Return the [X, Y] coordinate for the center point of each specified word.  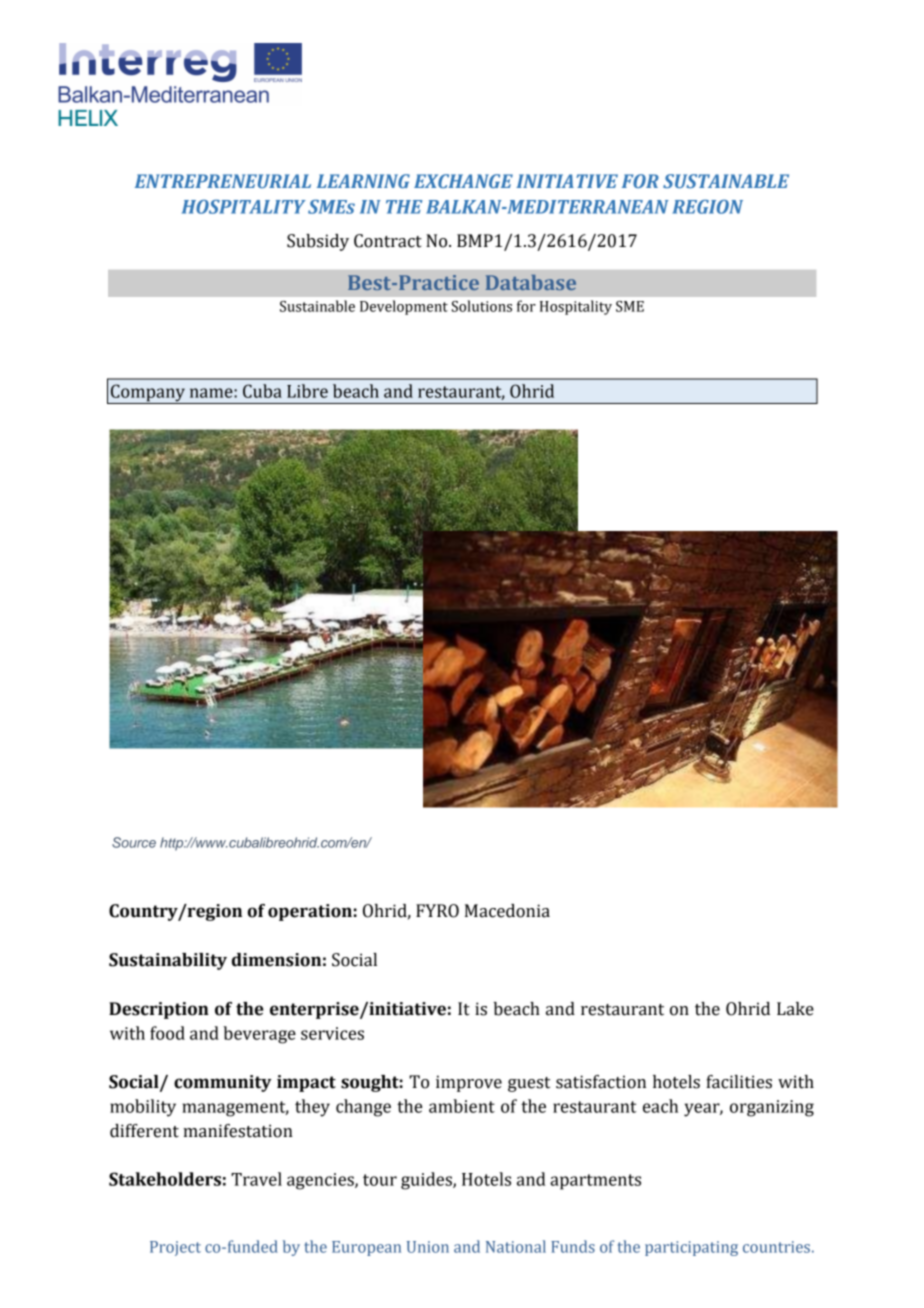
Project [175, 1248]
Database [531, 282]
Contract [388, 241]
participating [691, 1248]
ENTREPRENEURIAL [223, 181]
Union [428, 1247]
